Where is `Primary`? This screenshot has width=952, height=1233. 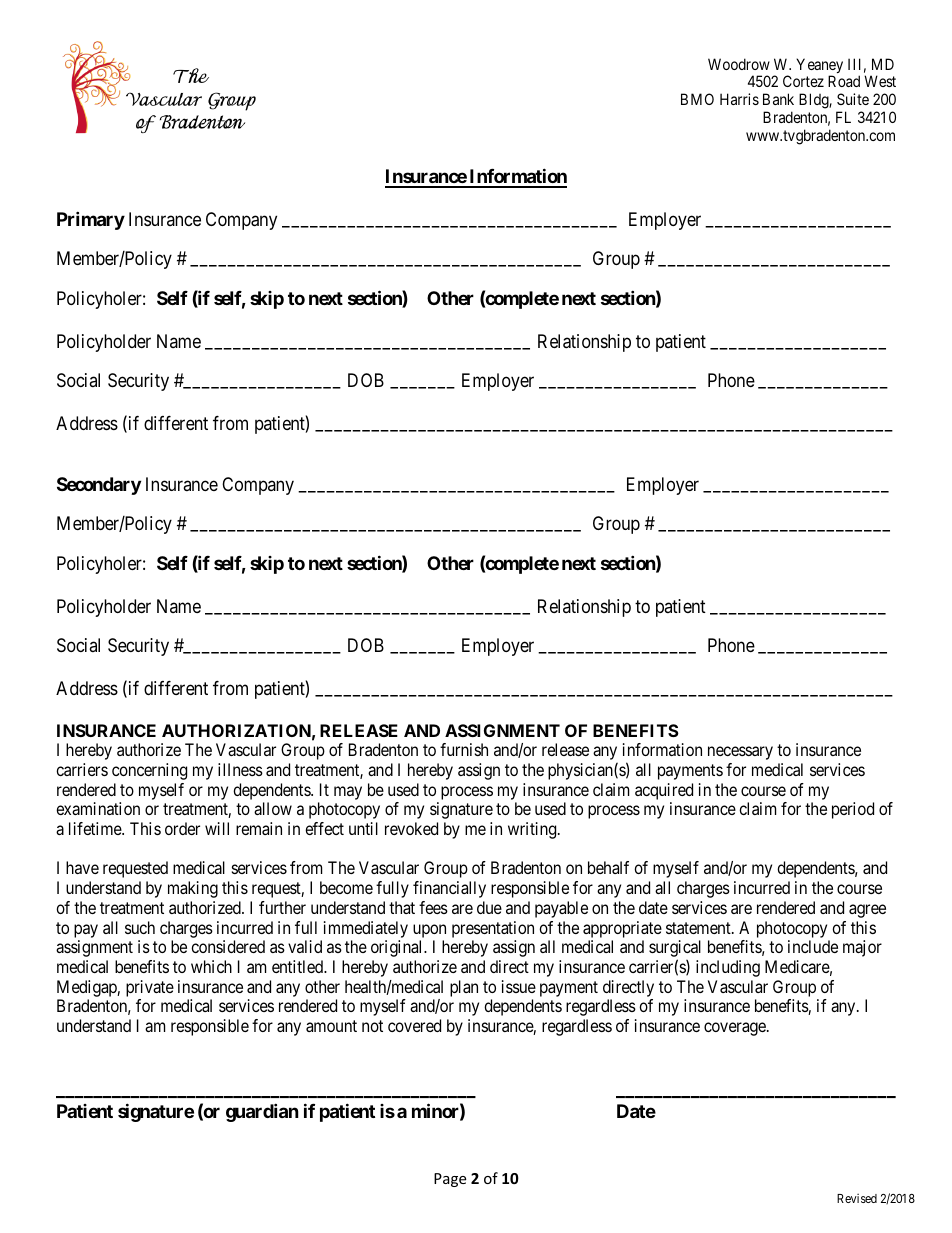
Primary is located at coordinates (91, 220).
